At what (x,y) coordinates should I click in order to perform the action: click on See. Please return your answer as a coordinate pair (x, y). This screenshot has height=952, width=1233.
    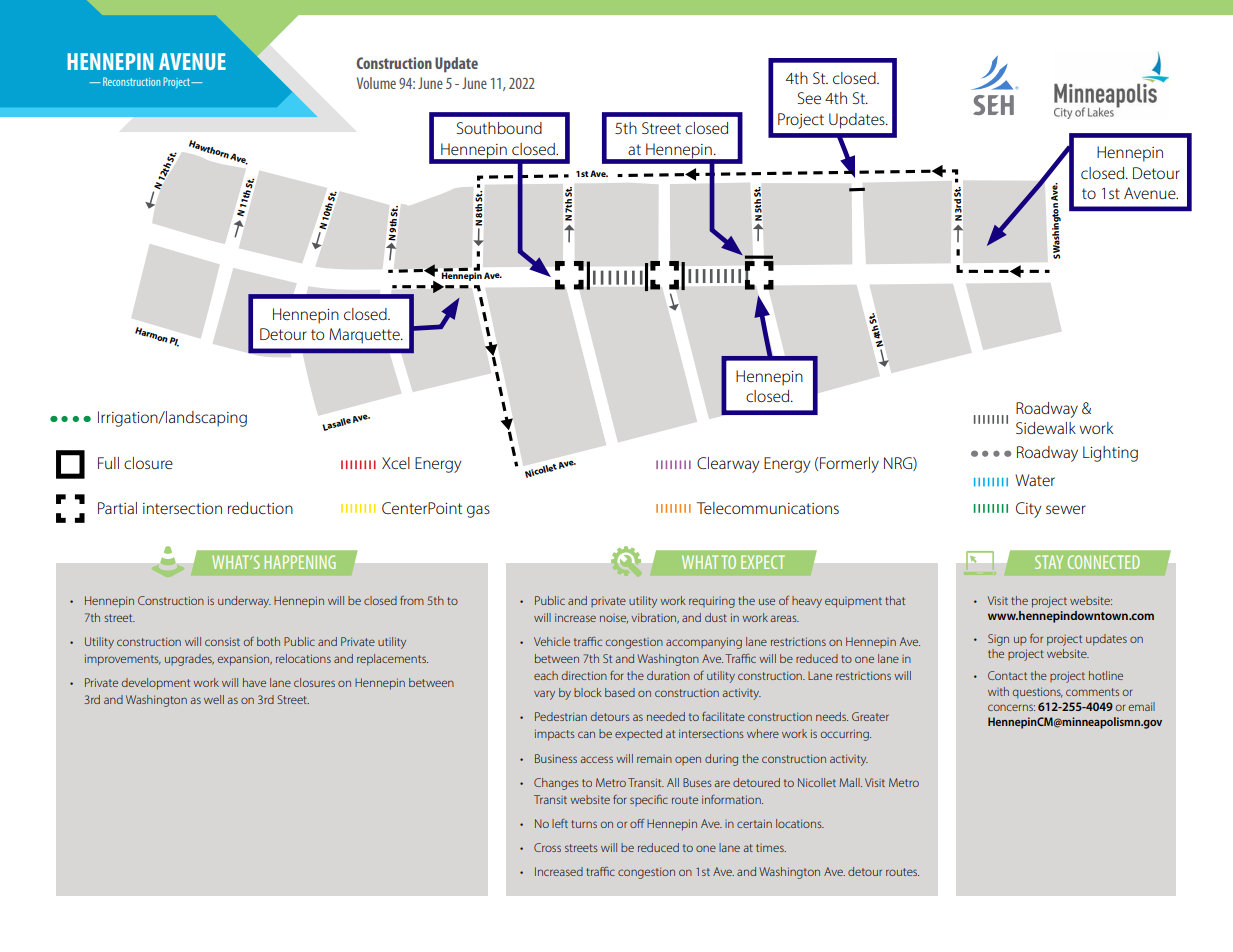
    Looking at the image, I should click on (809, 98).
